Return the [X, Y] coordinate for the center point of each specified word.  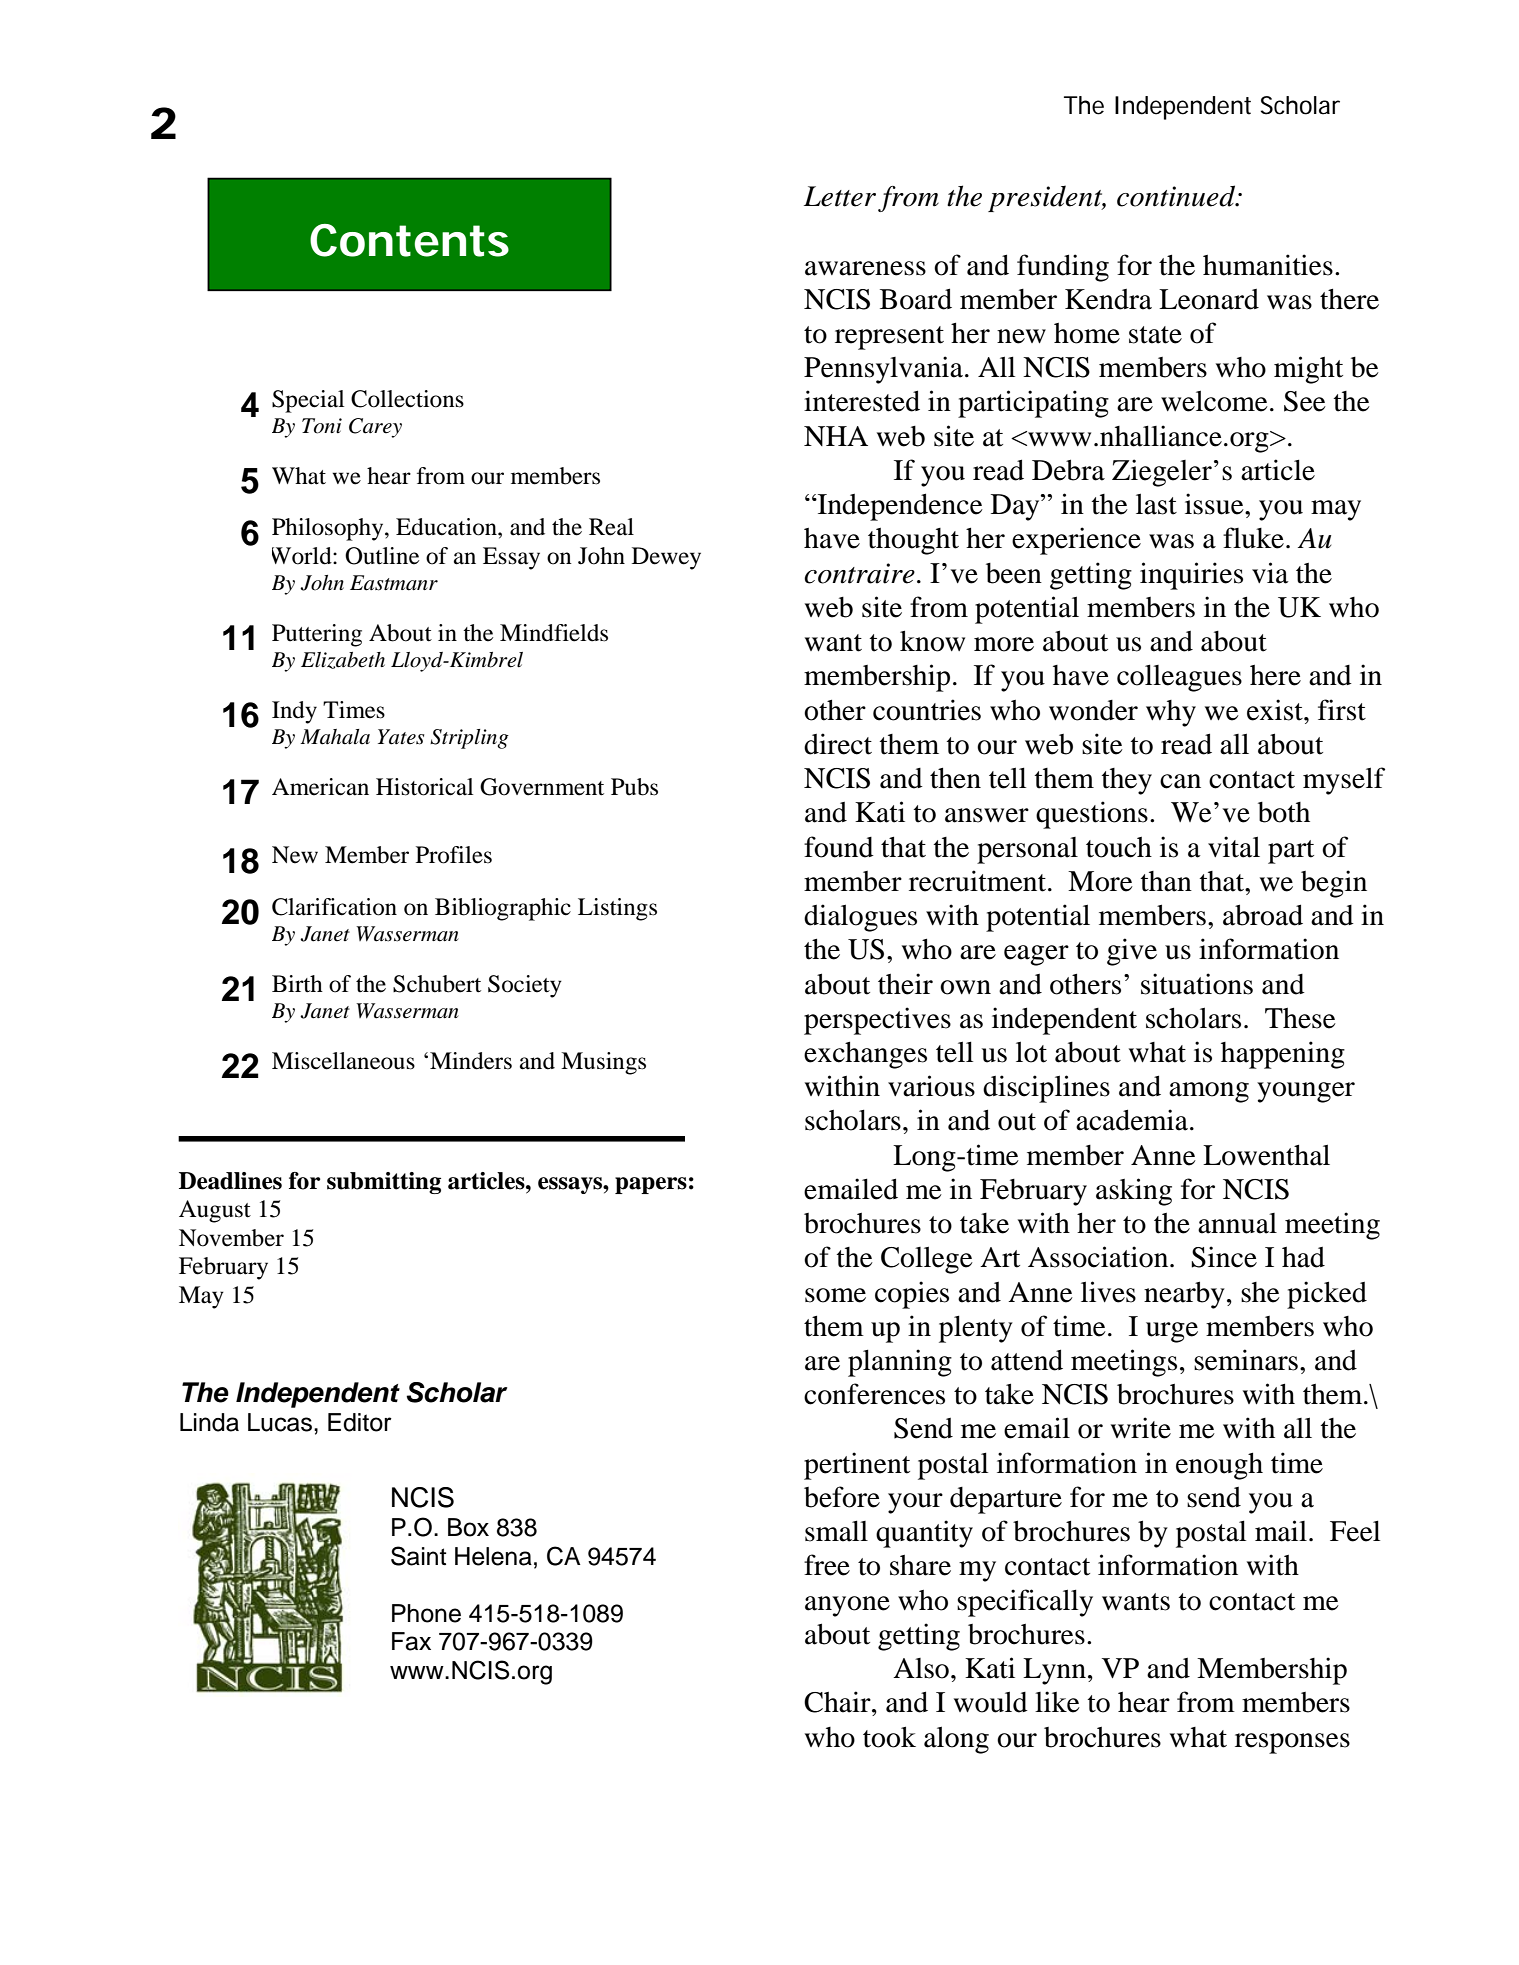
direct [838, 744]
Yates [401, 737]
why [1171, 713]
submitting [384, 1183]
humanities [1268, 265]
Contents [409, 240]
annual [1237, 1223]
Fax [411, 1641]
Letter [840, 196]
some [835, 1295]
